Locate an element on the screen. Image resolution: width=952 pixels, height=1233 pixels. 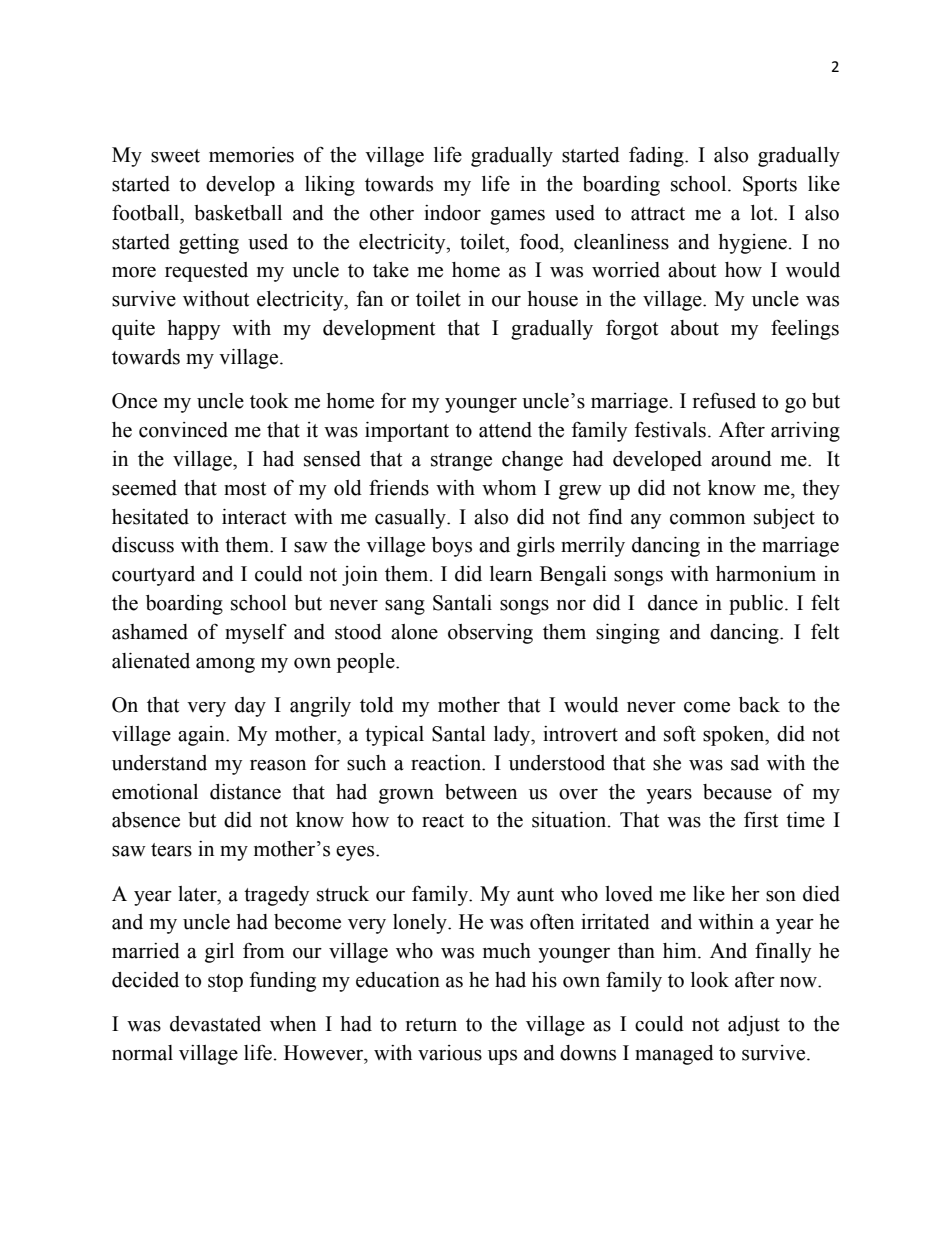
devastated is located at coordinates (215, 1024).
